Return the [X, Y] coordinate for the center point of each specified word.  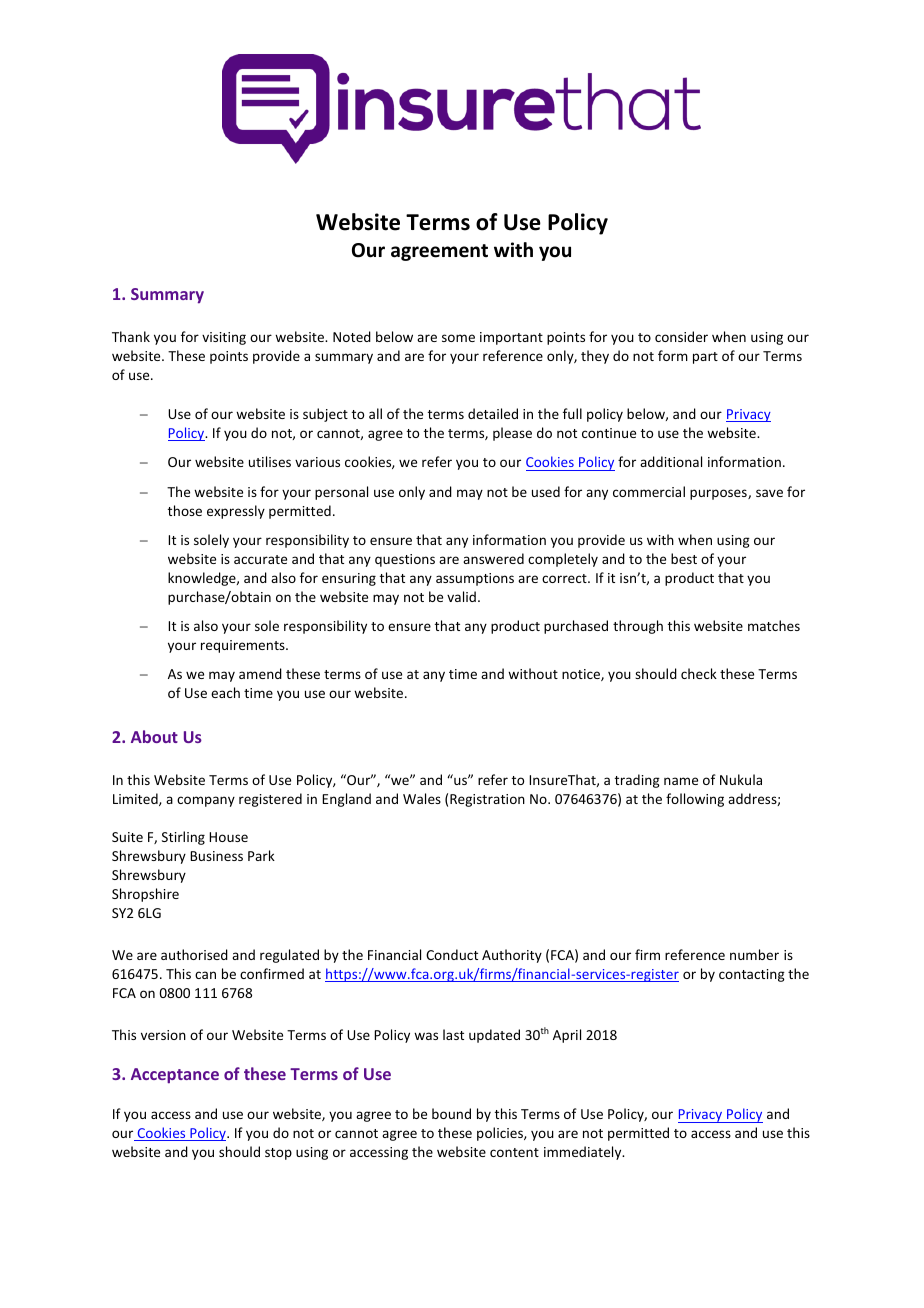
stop [278, 1154]
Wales [422, 798]
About [154, 736]
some [458, 338]
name [681, 781]
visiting [224, 338]
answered [493, 558]
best [684, 558]
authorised [194, 954]
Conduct [452, 954]
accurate [260, 559]
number [754, 954]
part [705, 358]
